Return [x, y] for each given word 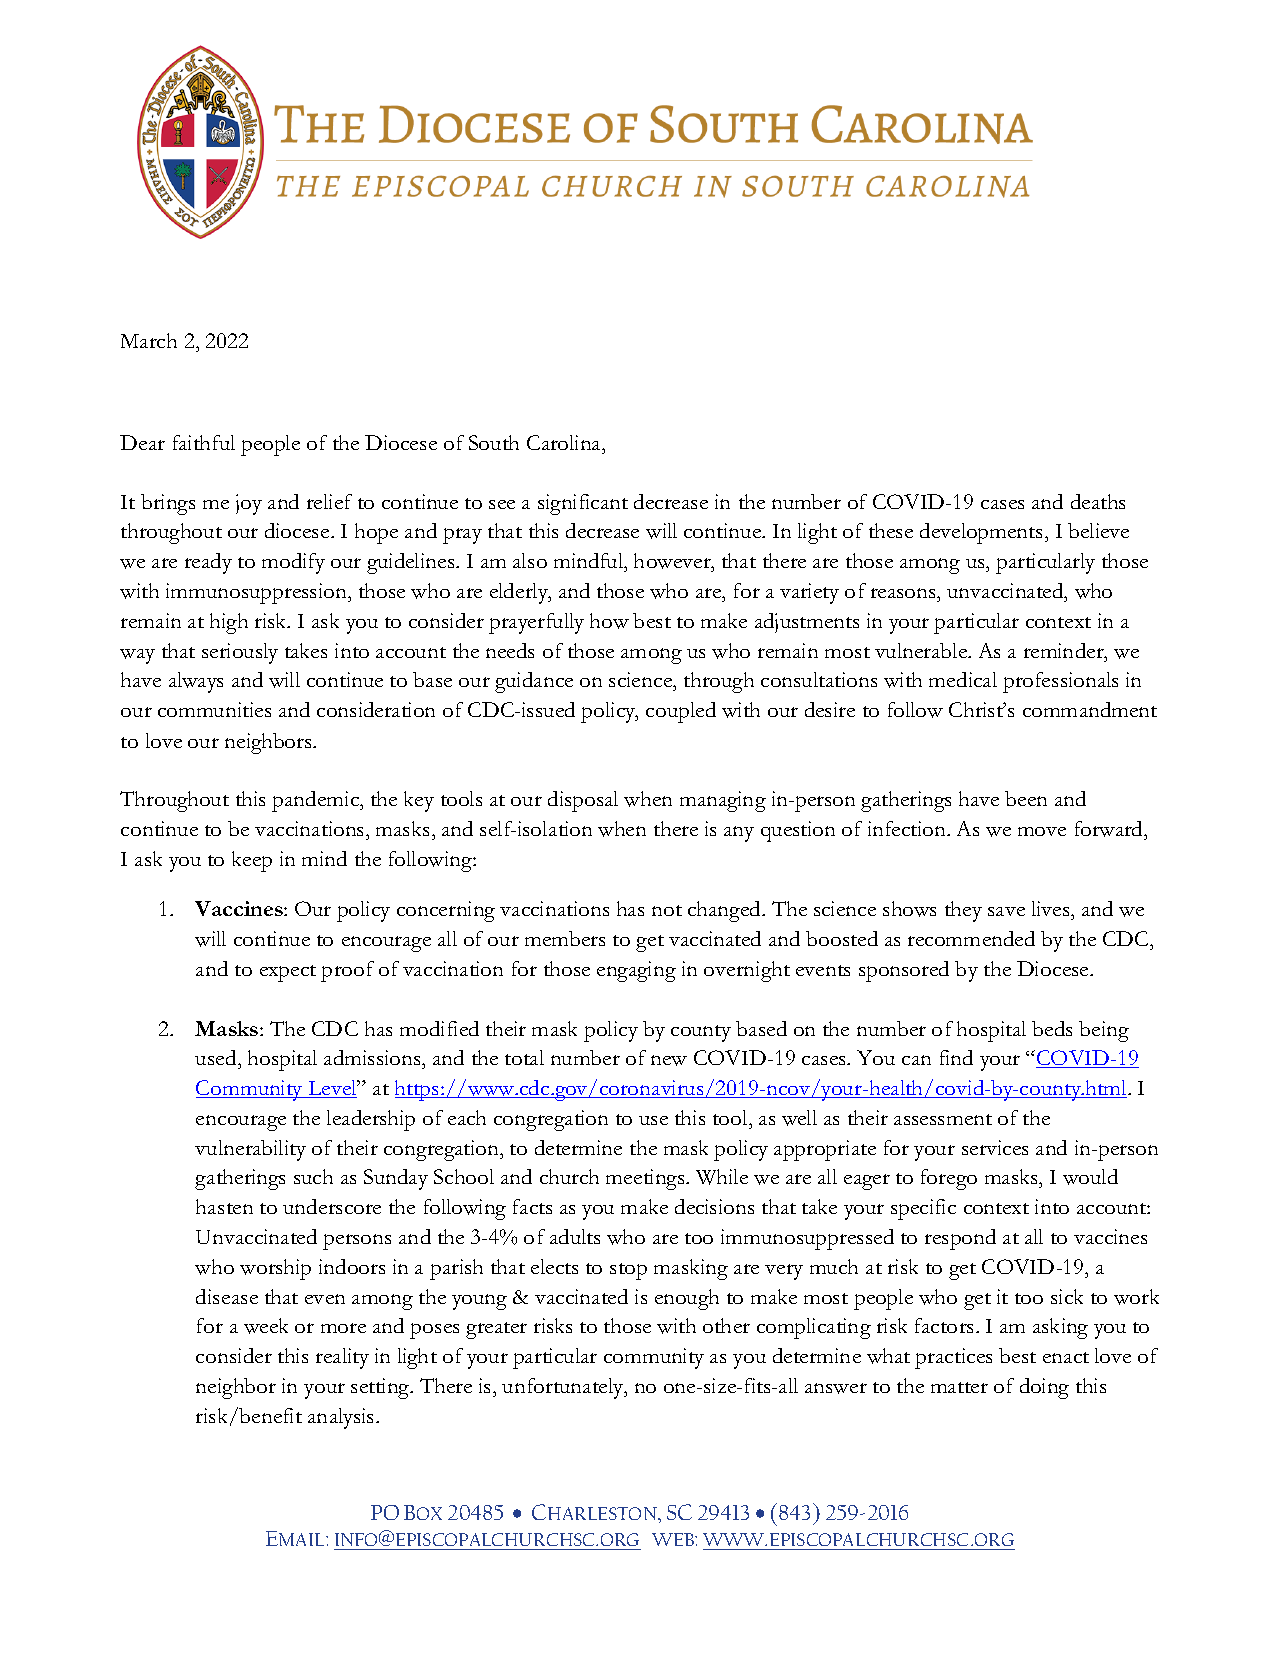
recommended [971, 938]
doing [1044, 1388]
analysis [342, 1418]
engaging [636, 971]
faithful [204, 442]
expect [288, 973]
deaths [1098, 501]
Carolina [565, 442]
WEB [674, 1539]
